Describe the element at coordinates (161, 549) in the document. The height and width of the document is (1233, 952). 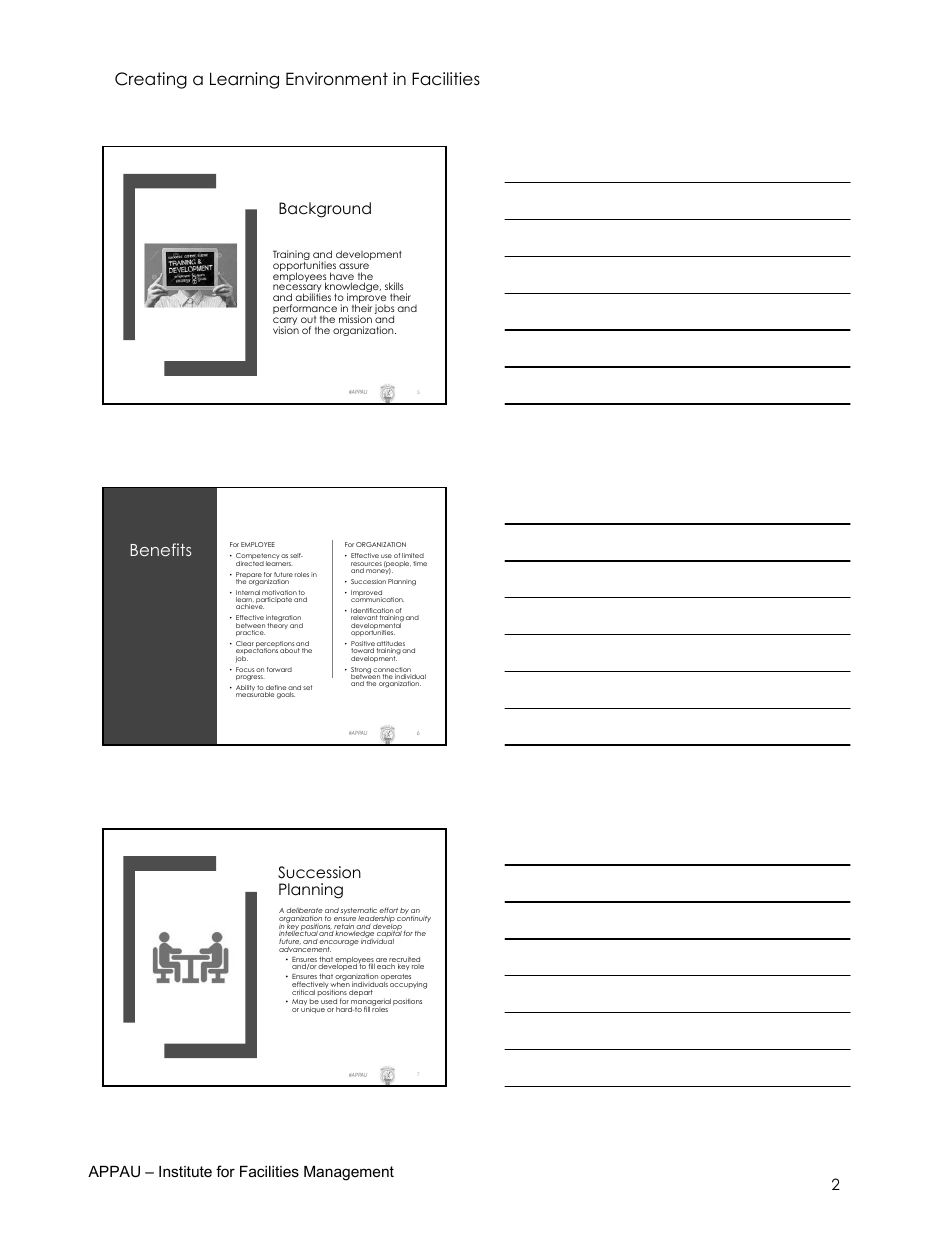
I see `Benefits` at that location.
